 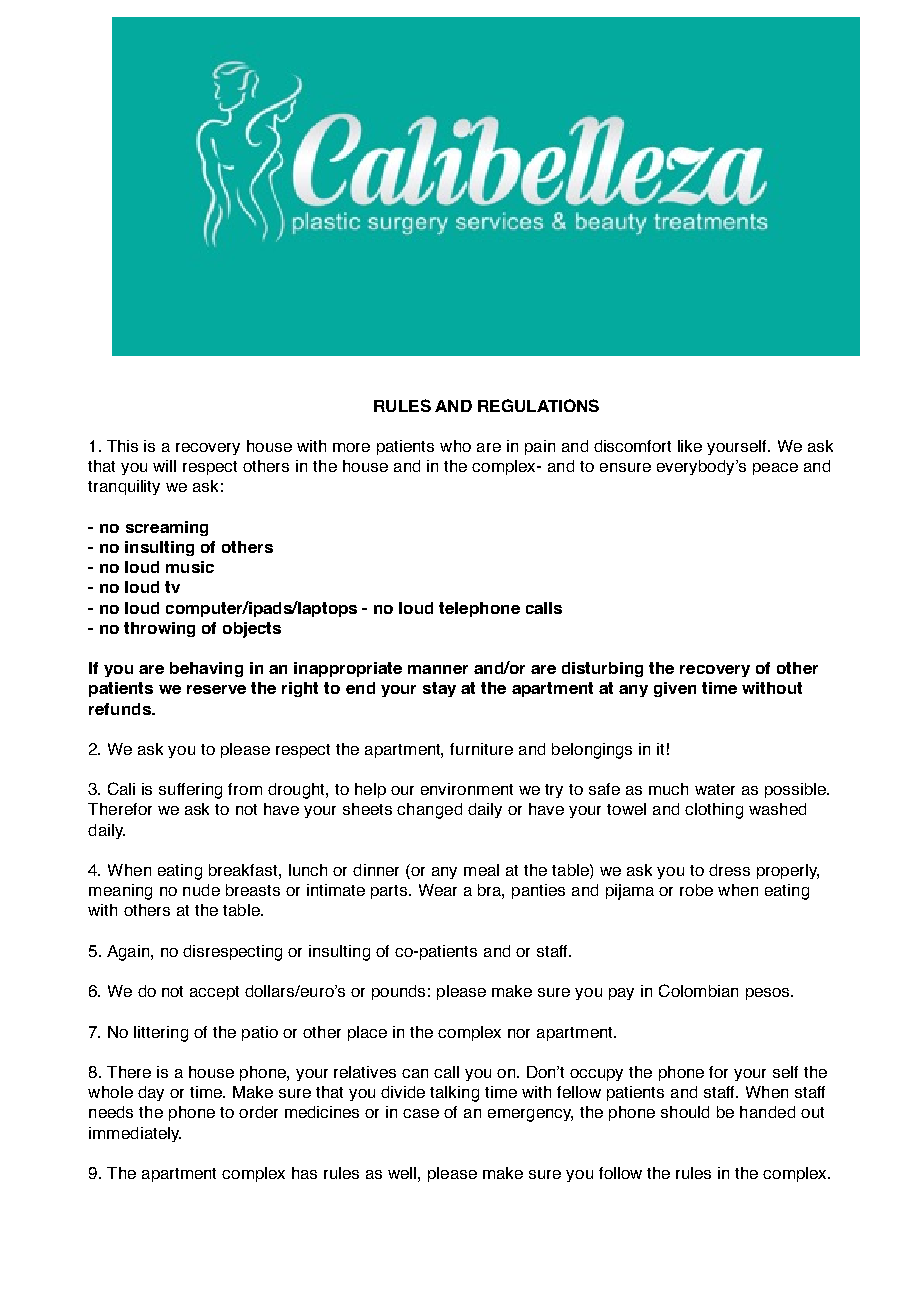 I want to click on immediately, so click(x=135, y=1134).
